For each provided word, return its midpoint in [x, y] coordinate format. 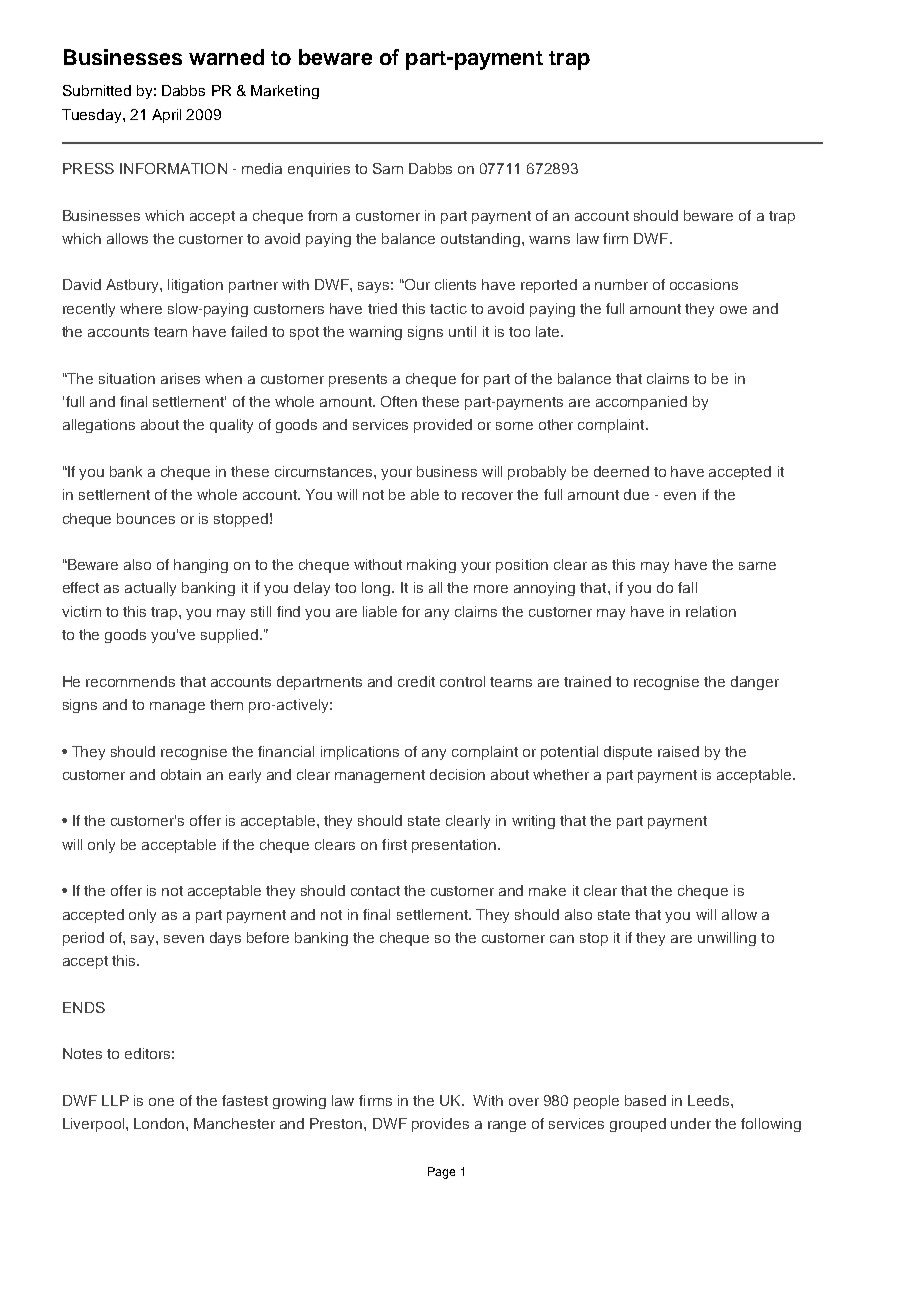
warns [549, 240]
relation [711, 611]
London [160, 1123]
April [166, 116]
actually [150, 589]
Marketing [285, 92]
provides [440, 1125]
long [377, 589]
